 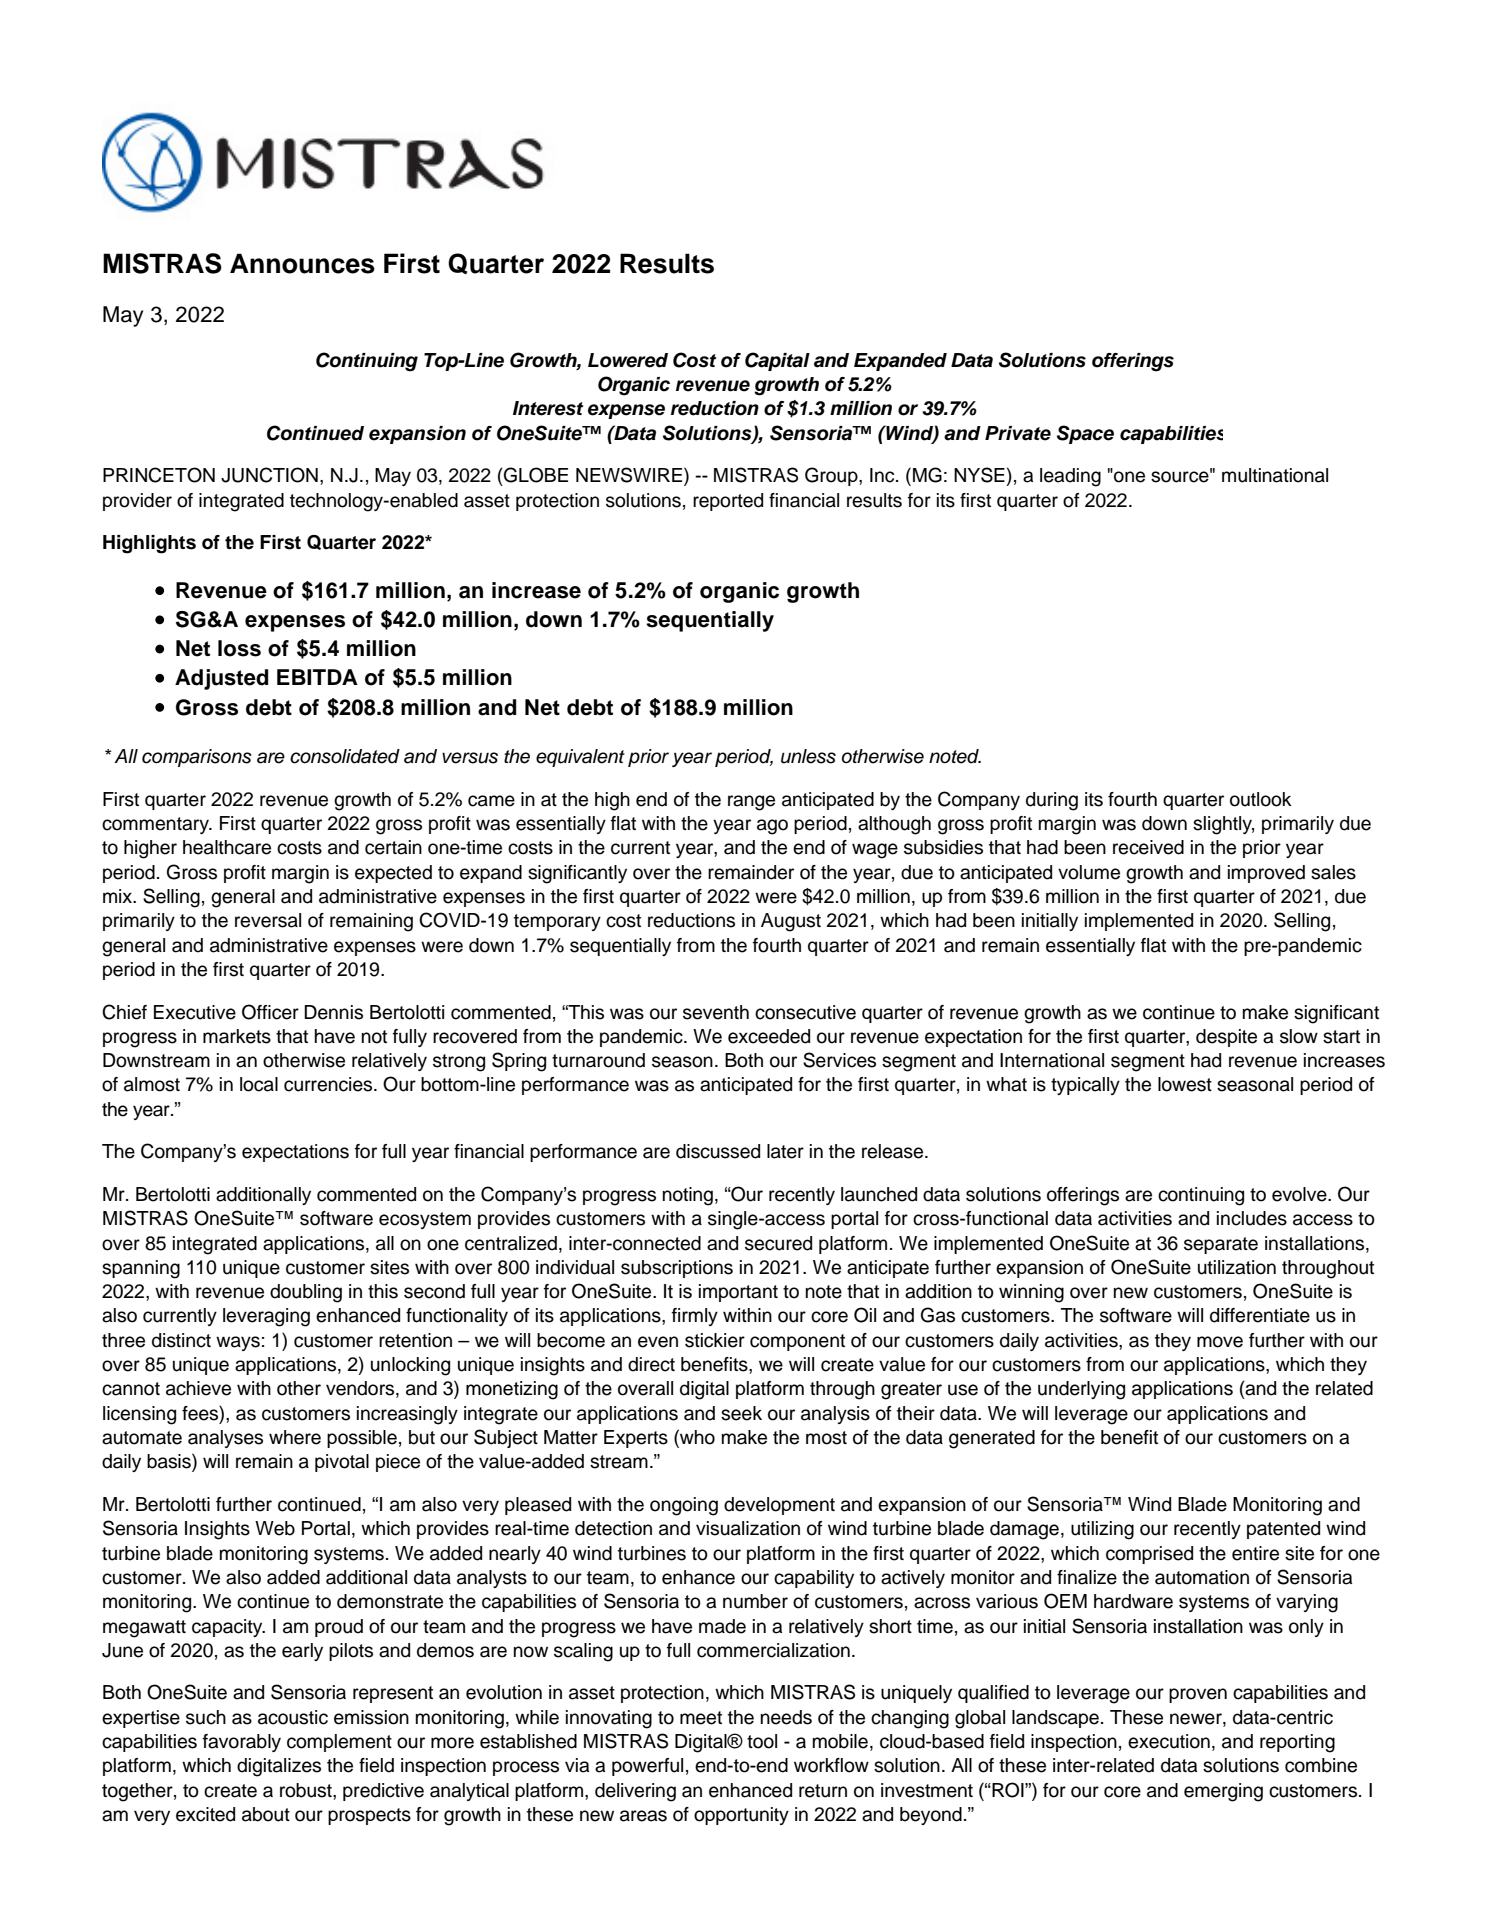 I want to click on Capital, so click(x=777, y=361).
